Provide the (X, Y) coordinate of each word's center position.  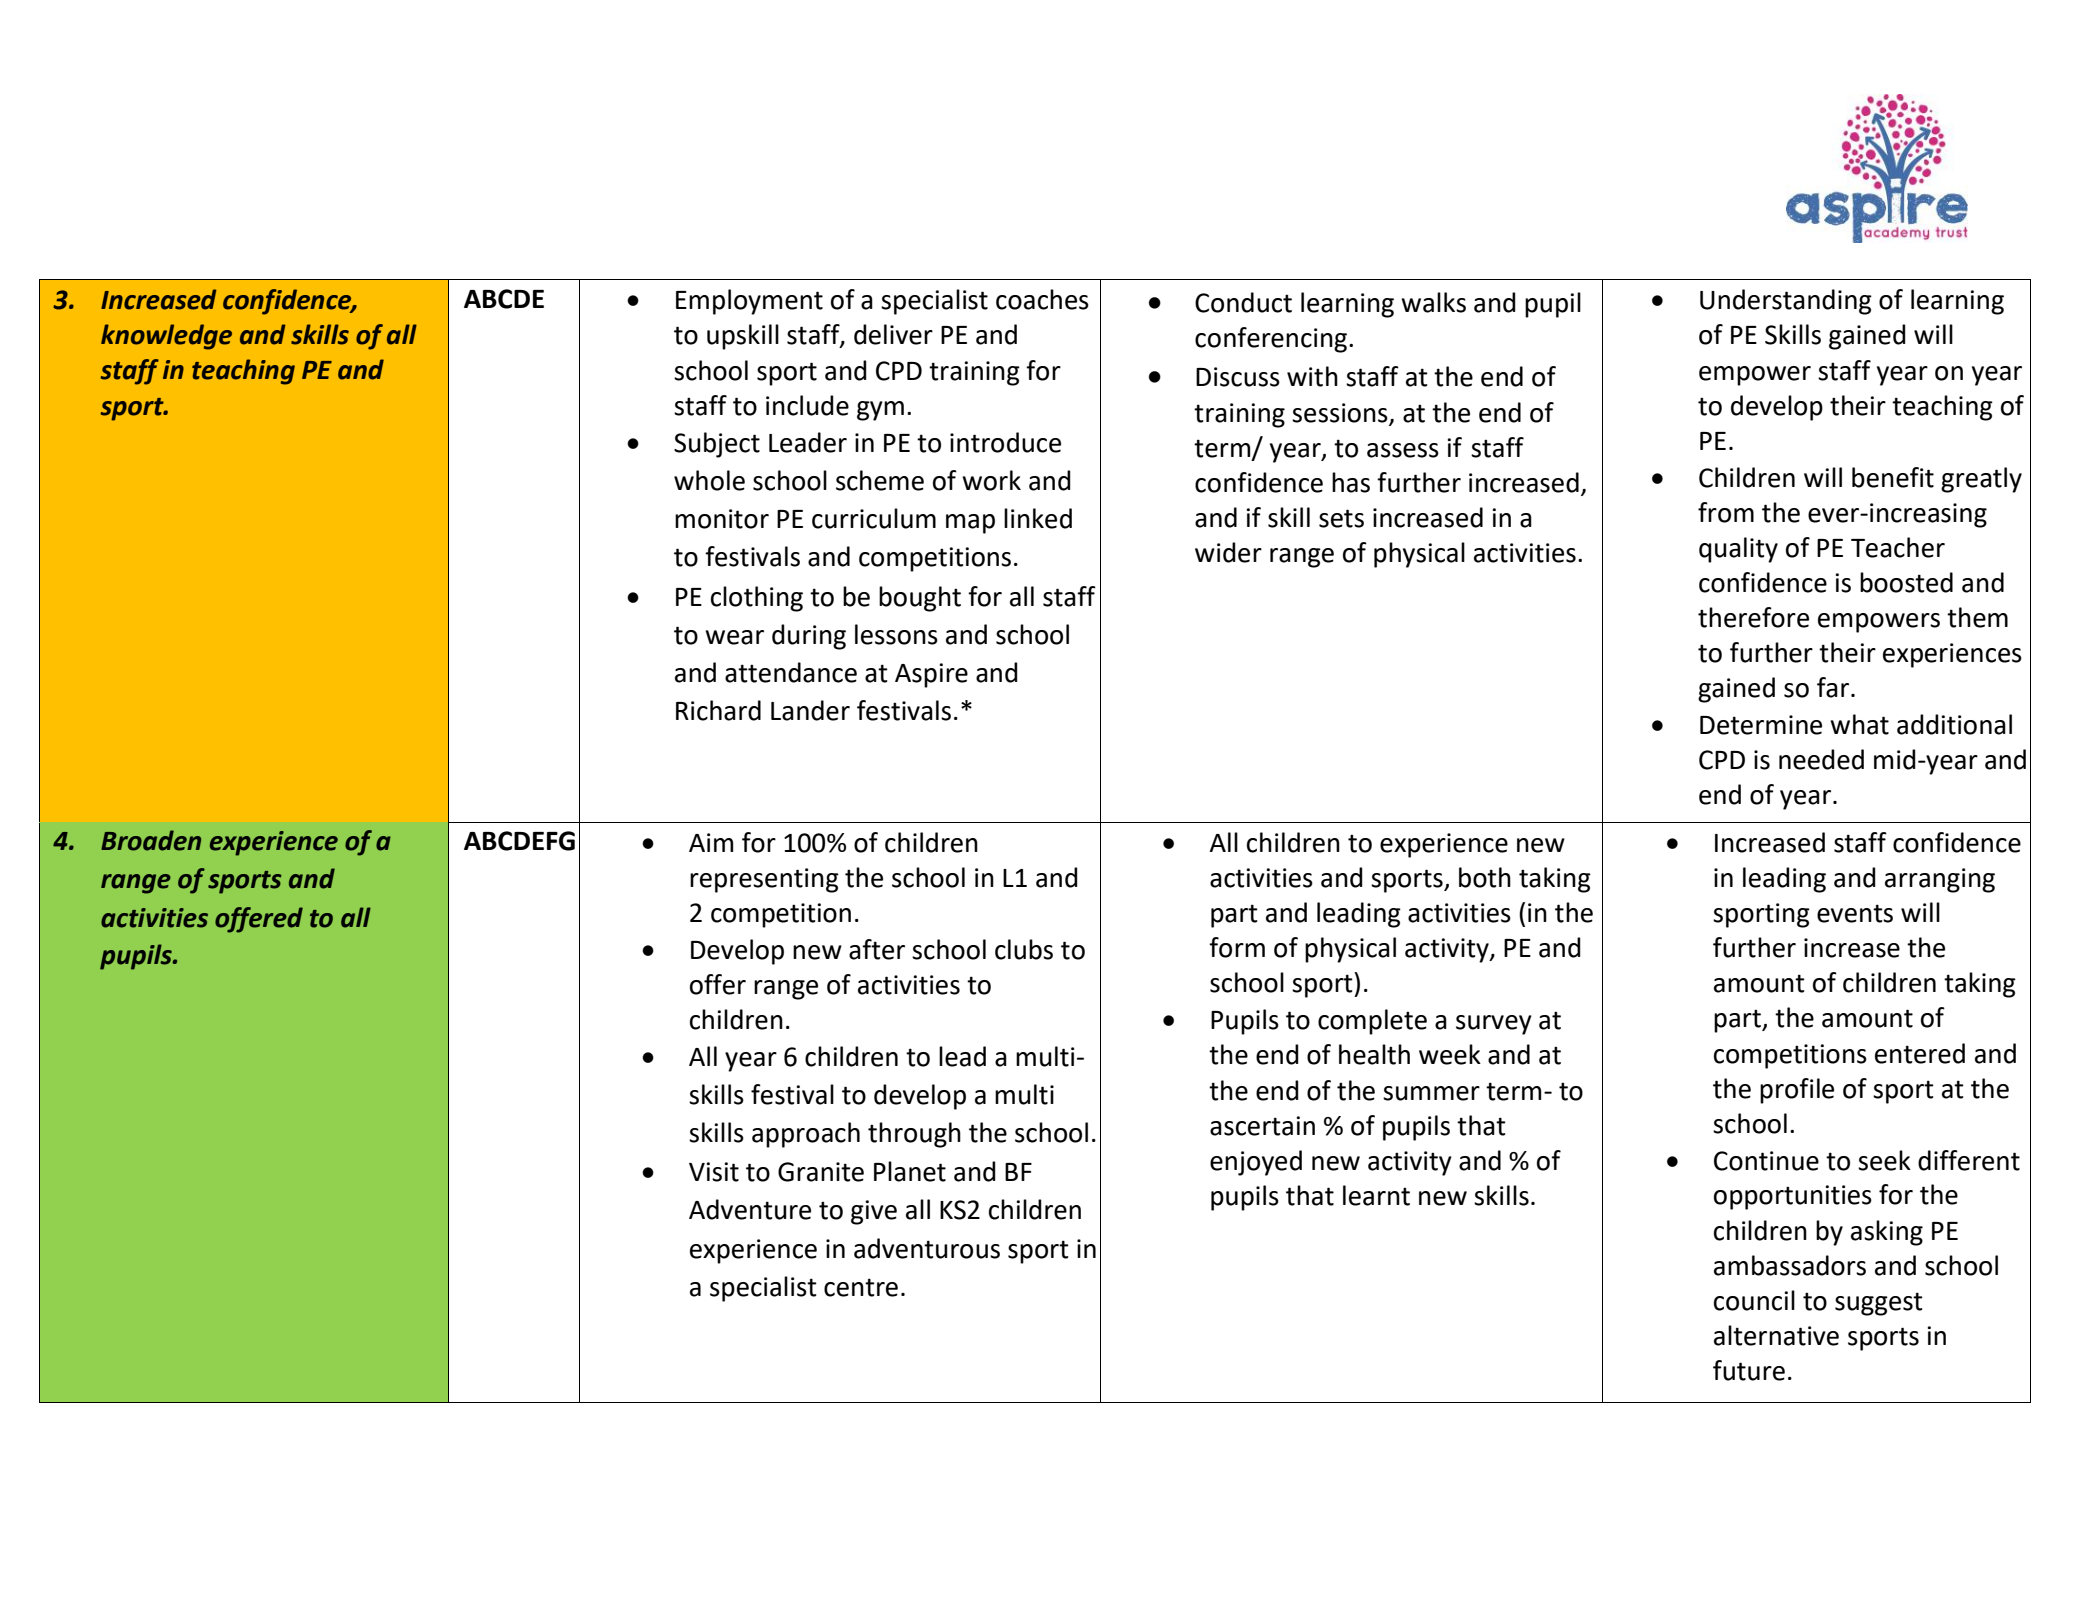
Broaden (151, 840)
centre (861, 1287)
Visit (714, 1172)
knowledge (166, 337)
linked (1038, 518)
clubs (1024, 949)
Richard (718, 710)
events (1855, 913)
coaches (1042, 299)
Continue (1766, 1161)
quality (1738, 550)
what (1859, 724)
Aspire (931, 675)
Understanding (1786, 302)
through (914, 1135)
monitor (722, 519)
